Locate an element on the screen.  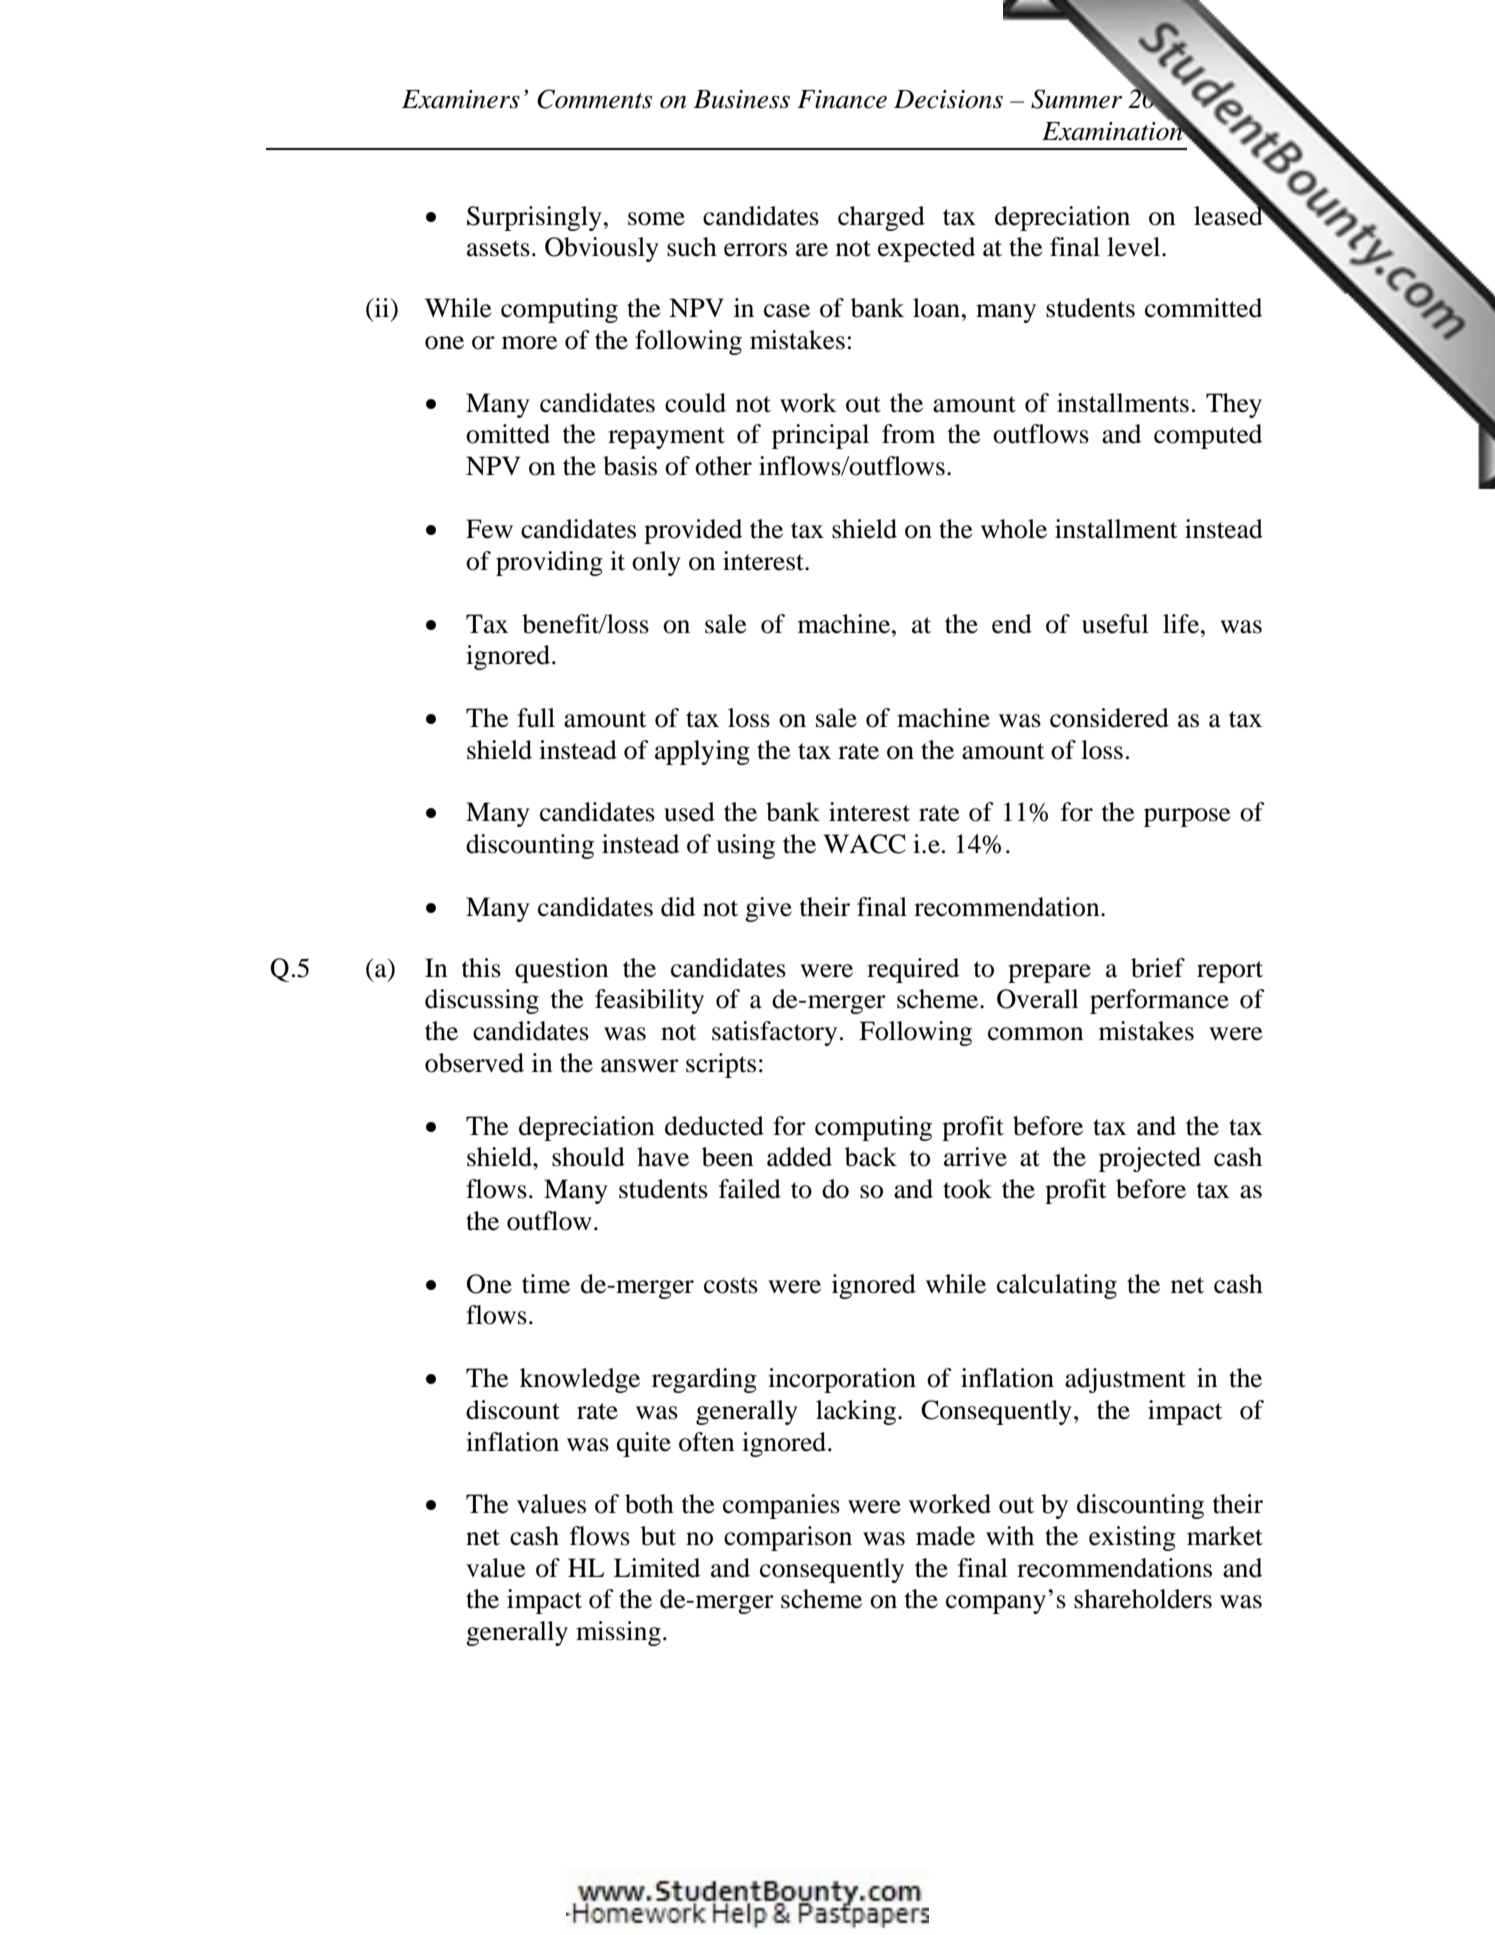
providing is located at coordinates (549, 563).
